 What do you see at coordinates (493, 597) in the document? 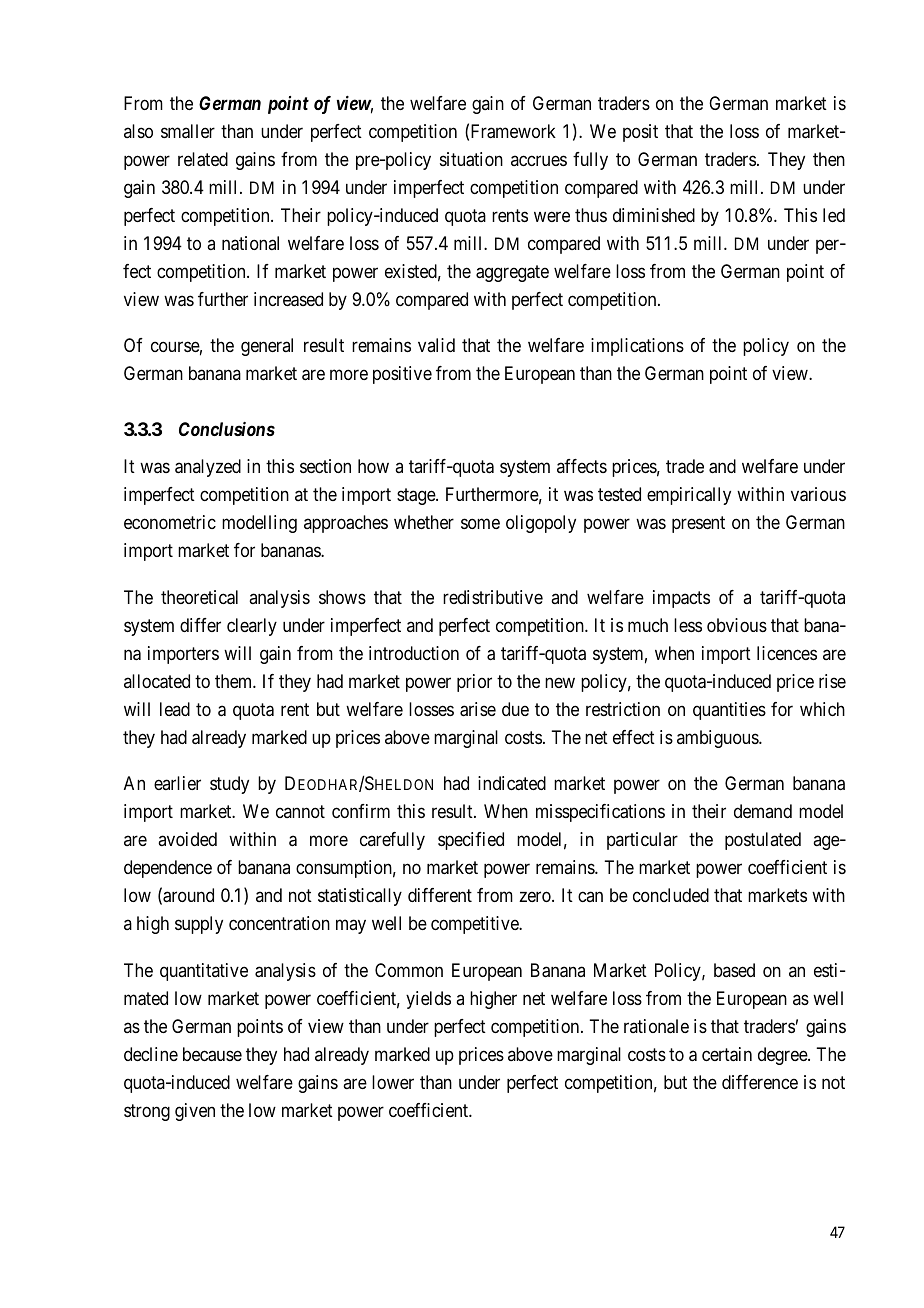
I see `redistributive` at bounding box center [493, 597].
